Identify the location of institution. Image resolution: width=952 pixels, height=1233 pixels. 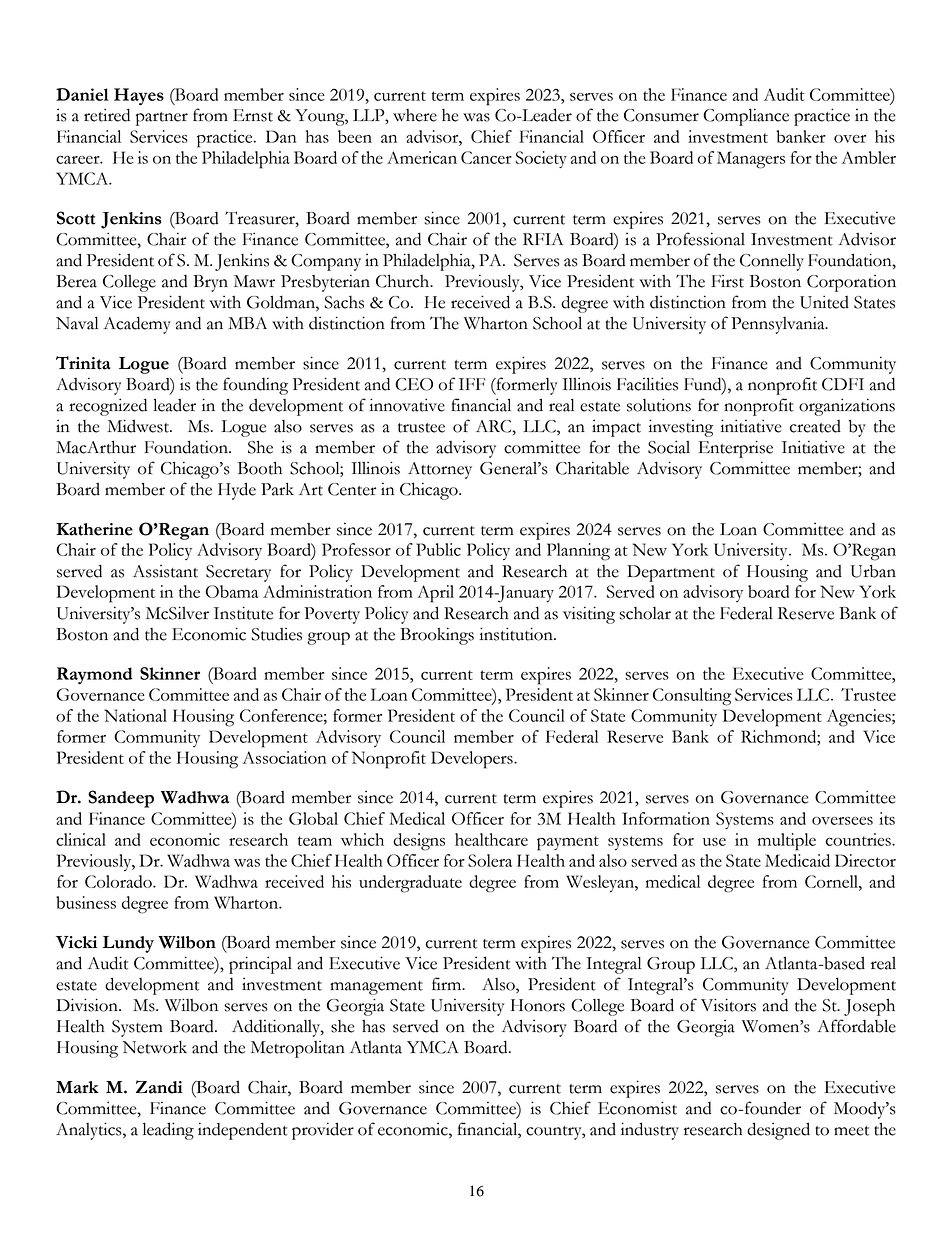
(517, 634).
